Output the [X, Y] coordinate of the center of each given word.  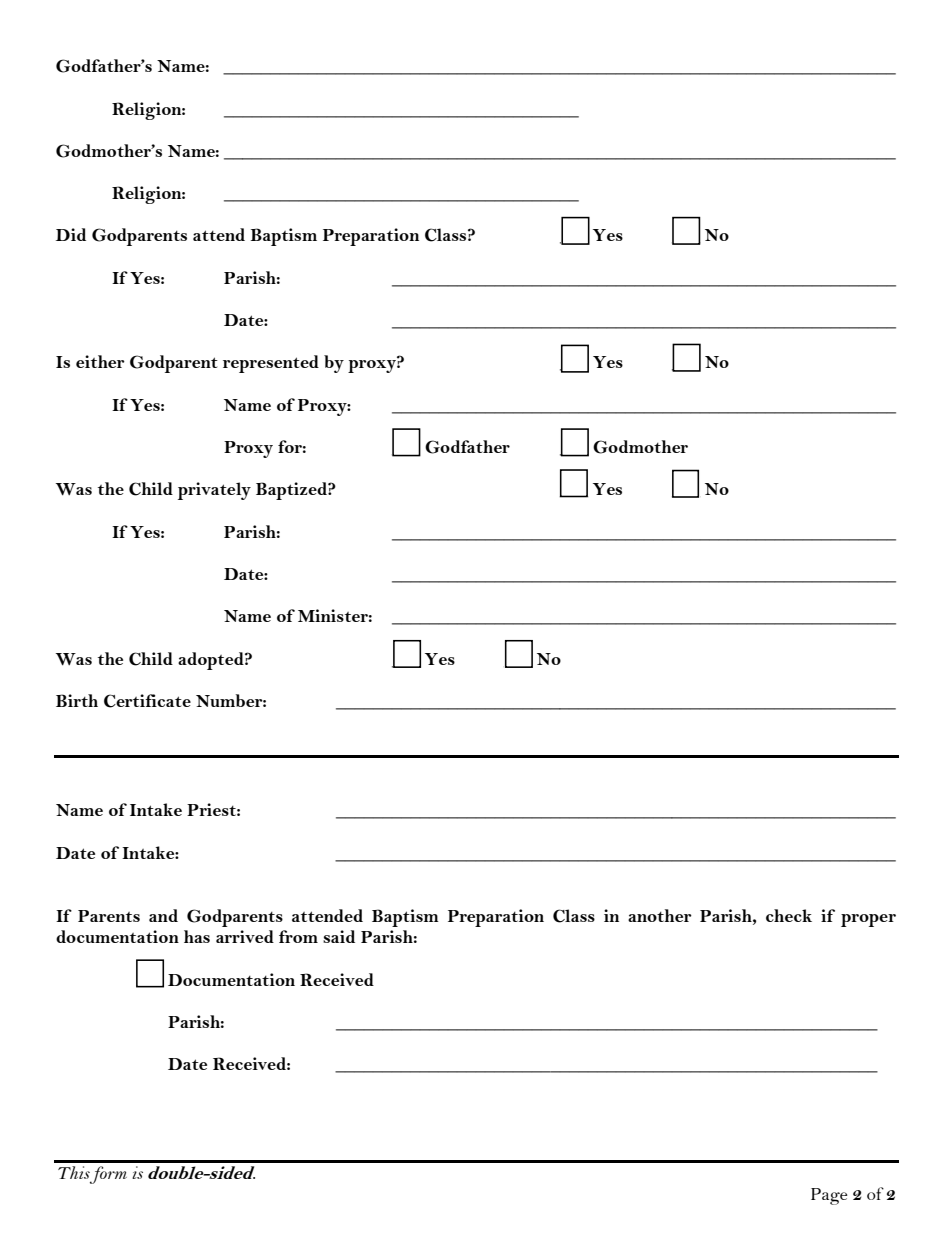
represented [271, 364]
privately [214, 491]
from [298, 936]
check [789, 915]
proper [868, 920]
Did [71, 234]
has [197, 936]
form [108, 1175]
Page [829, 1196]
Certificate [147, 701]
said [339, 936]
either [100, 361]
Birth [77, 700]
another [660, 915]
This [74, 1172]
